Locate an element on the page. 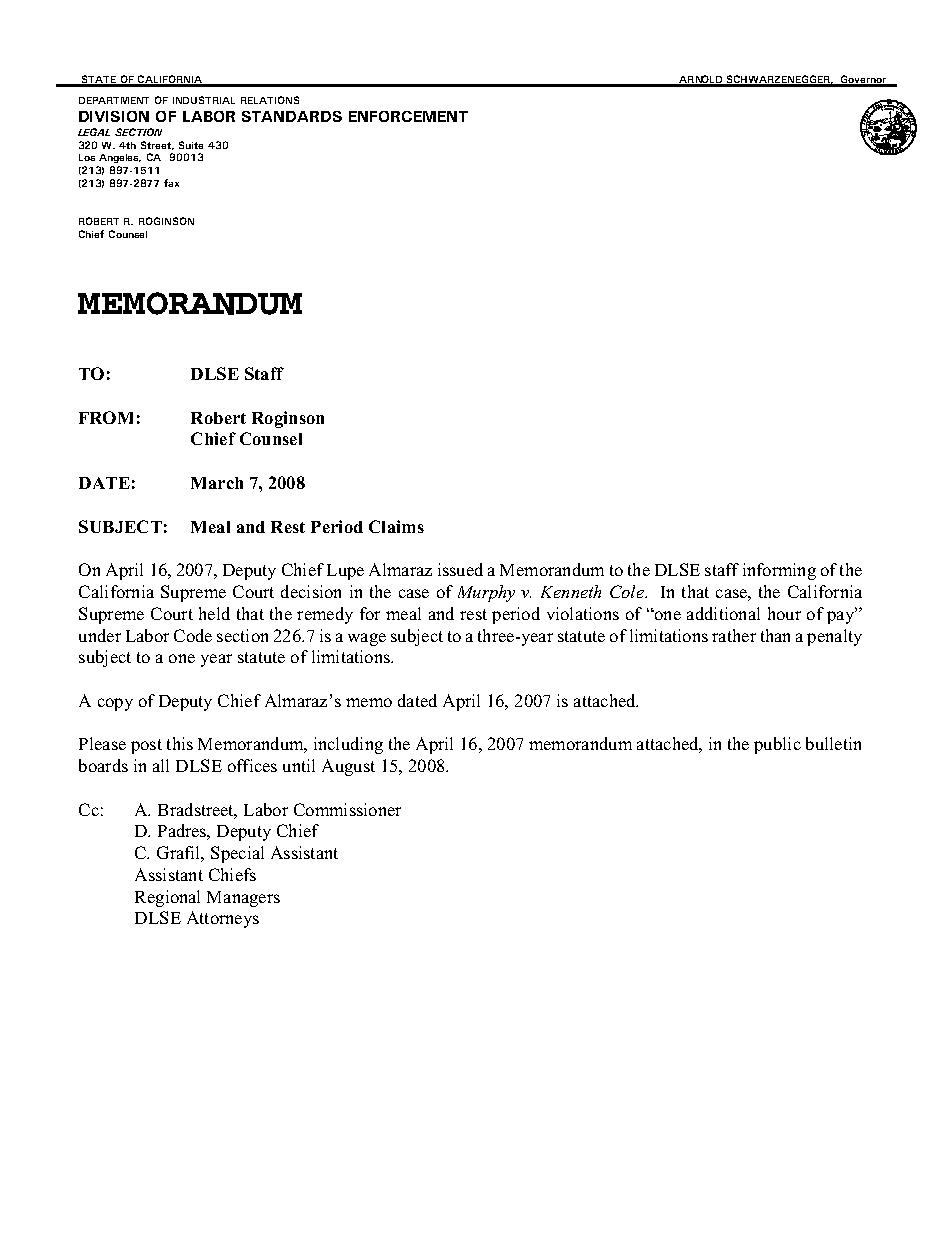 This document has height=1233, width=952. Regional is located at coordinates (167, 898).
